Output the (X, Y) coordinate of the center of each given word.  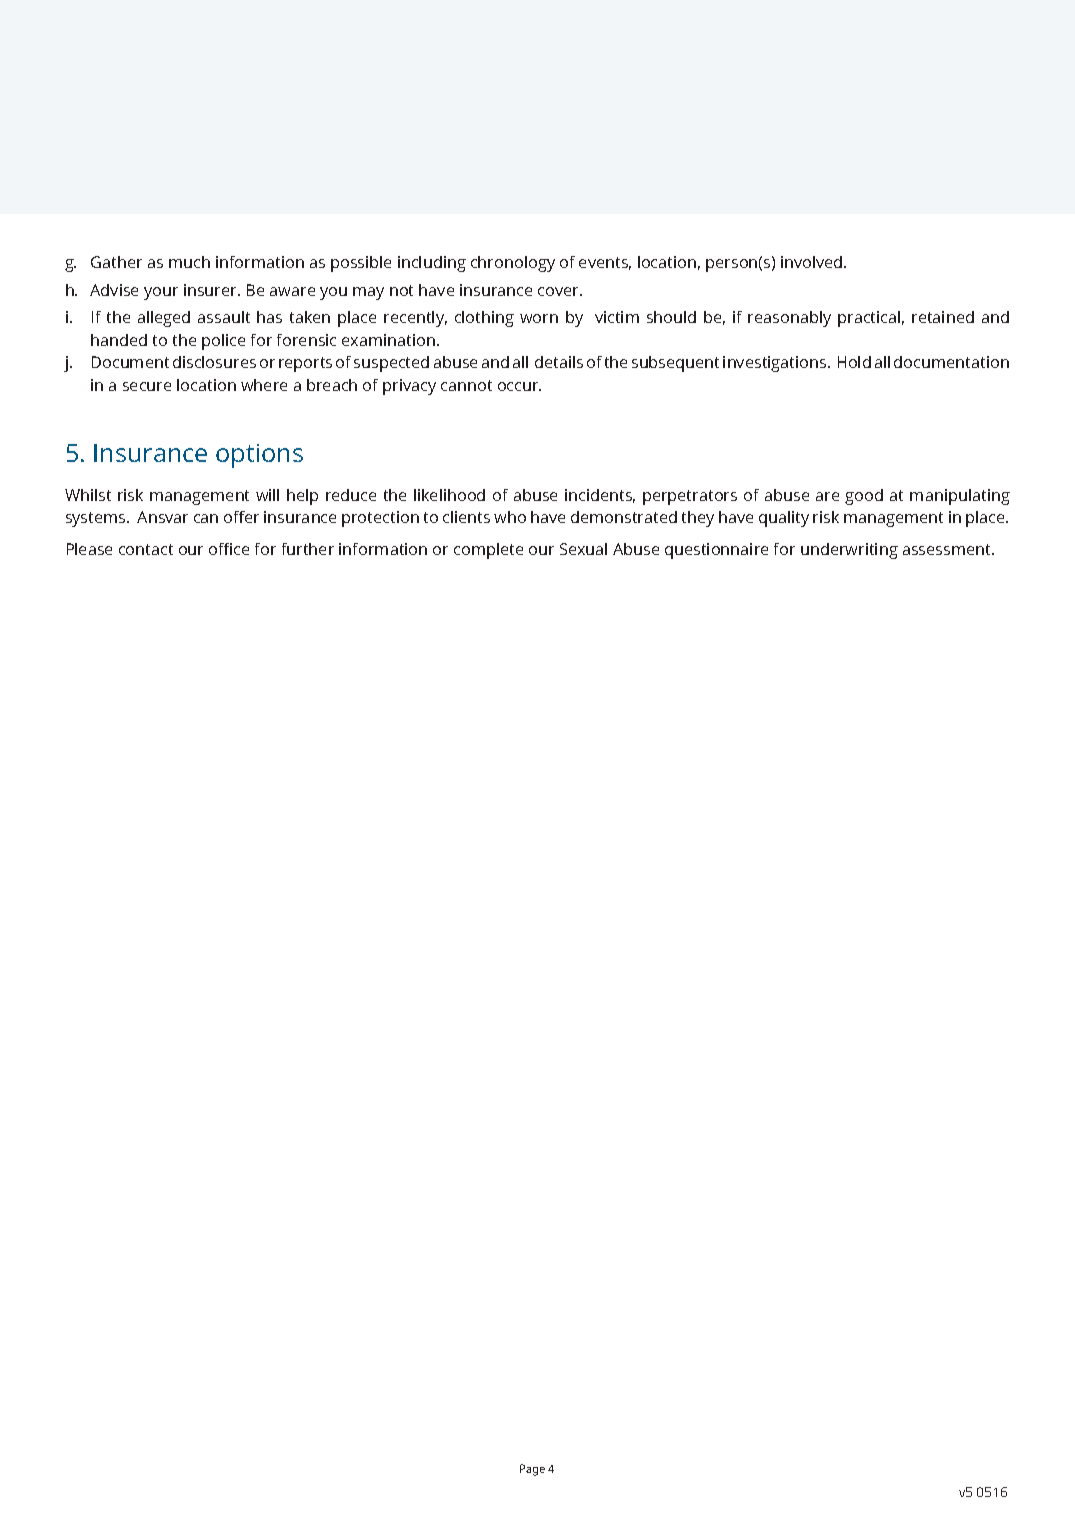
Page (532, 1470)
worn (539, 318)
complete (488, 551)
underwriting (849, 551)
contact (146, 549)
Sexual (583, 549)
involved (813, 262)
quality (784, 519)
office (229, 549)
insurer (212, 290)
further (308, 549)
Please (89, 549)
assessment (948, 549)
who (510, 517)
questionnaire (716, 551)
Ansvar (162, 517)
